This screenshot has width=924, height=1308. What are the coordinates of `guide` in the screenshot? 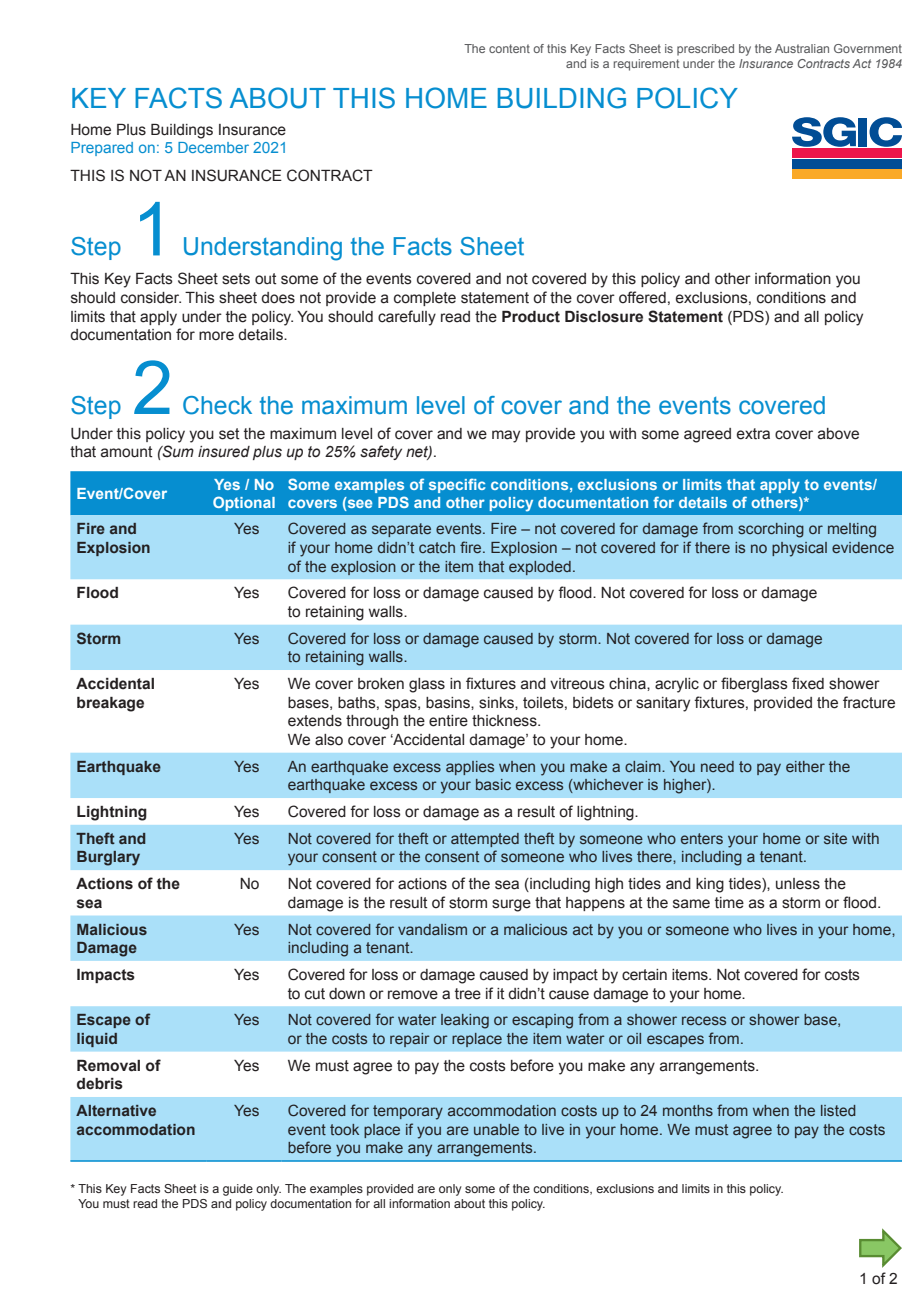 It's located at (238, 1190).
